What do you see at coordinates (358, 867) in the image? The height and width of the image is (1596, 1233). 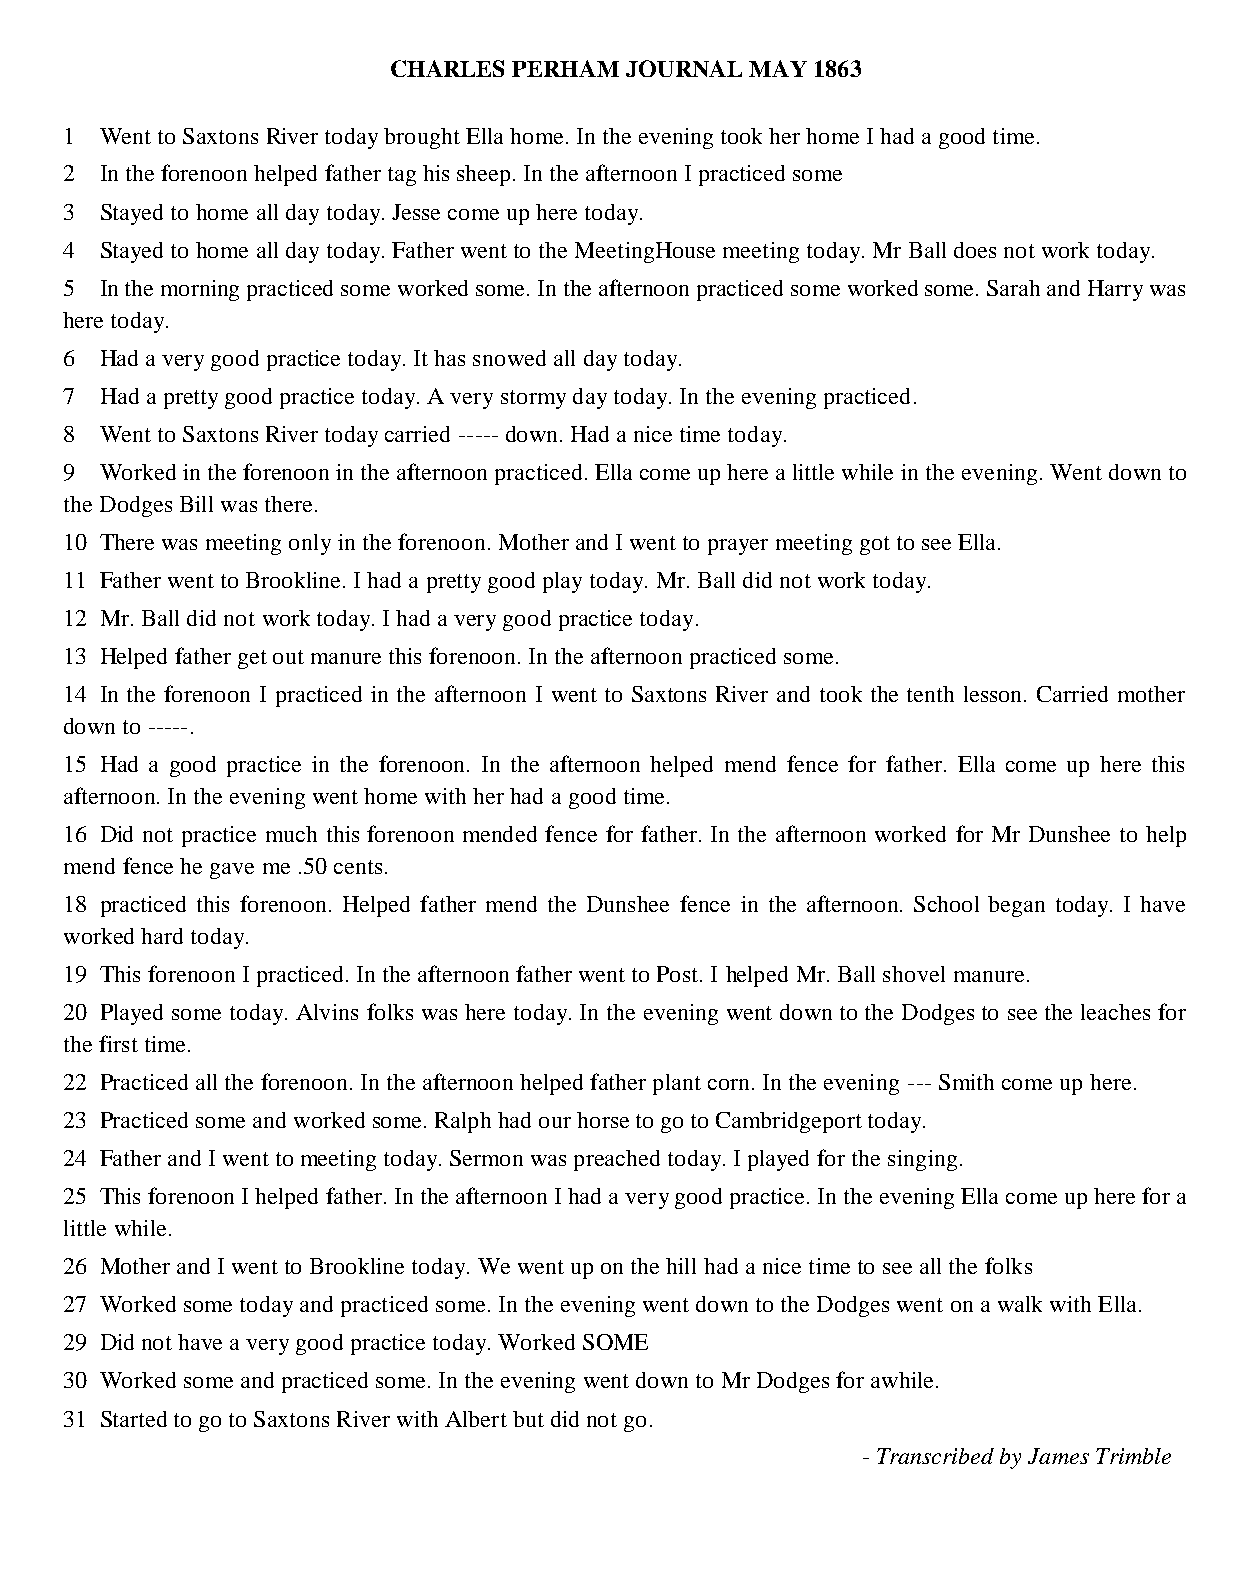 I see `cents` at bounding box center [358, 867].
